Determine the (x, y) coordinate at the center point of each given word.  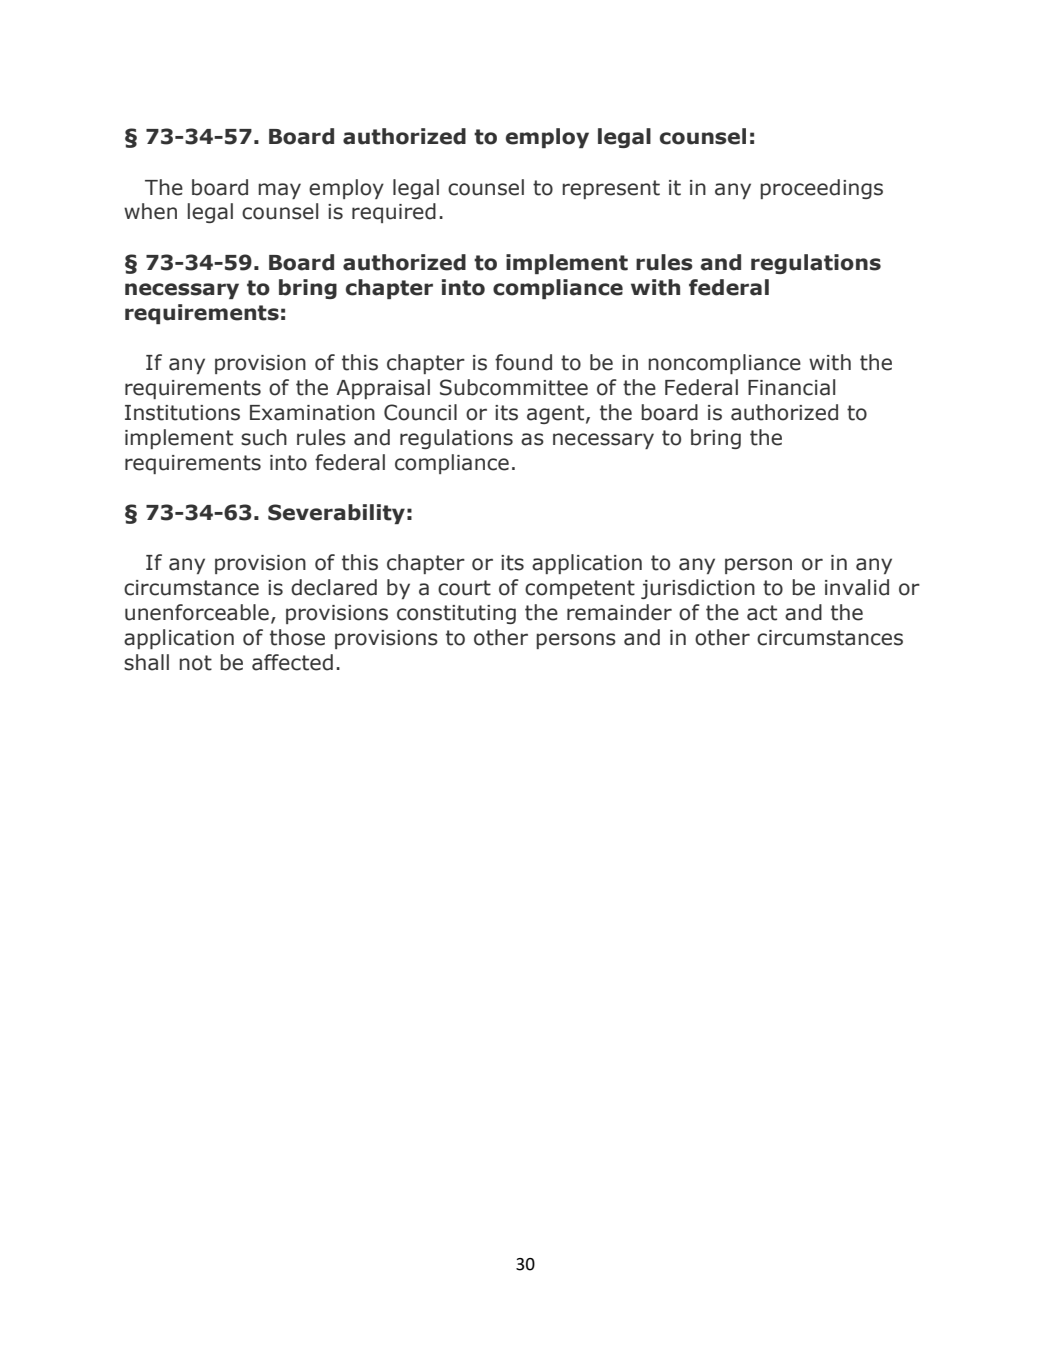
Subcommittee (514, 387)
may (279, 191)
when (150, 211)
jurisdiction (698, 589)
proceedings (821, 189)
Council (420, 412)
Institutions (182, 413)
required (394, 213)
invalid (857, 587)
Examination (312, 413)
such (264, 437)
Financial (791, 387)
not (195, 663)
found (523, 362)
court (464, 588)
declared (334, 587)
